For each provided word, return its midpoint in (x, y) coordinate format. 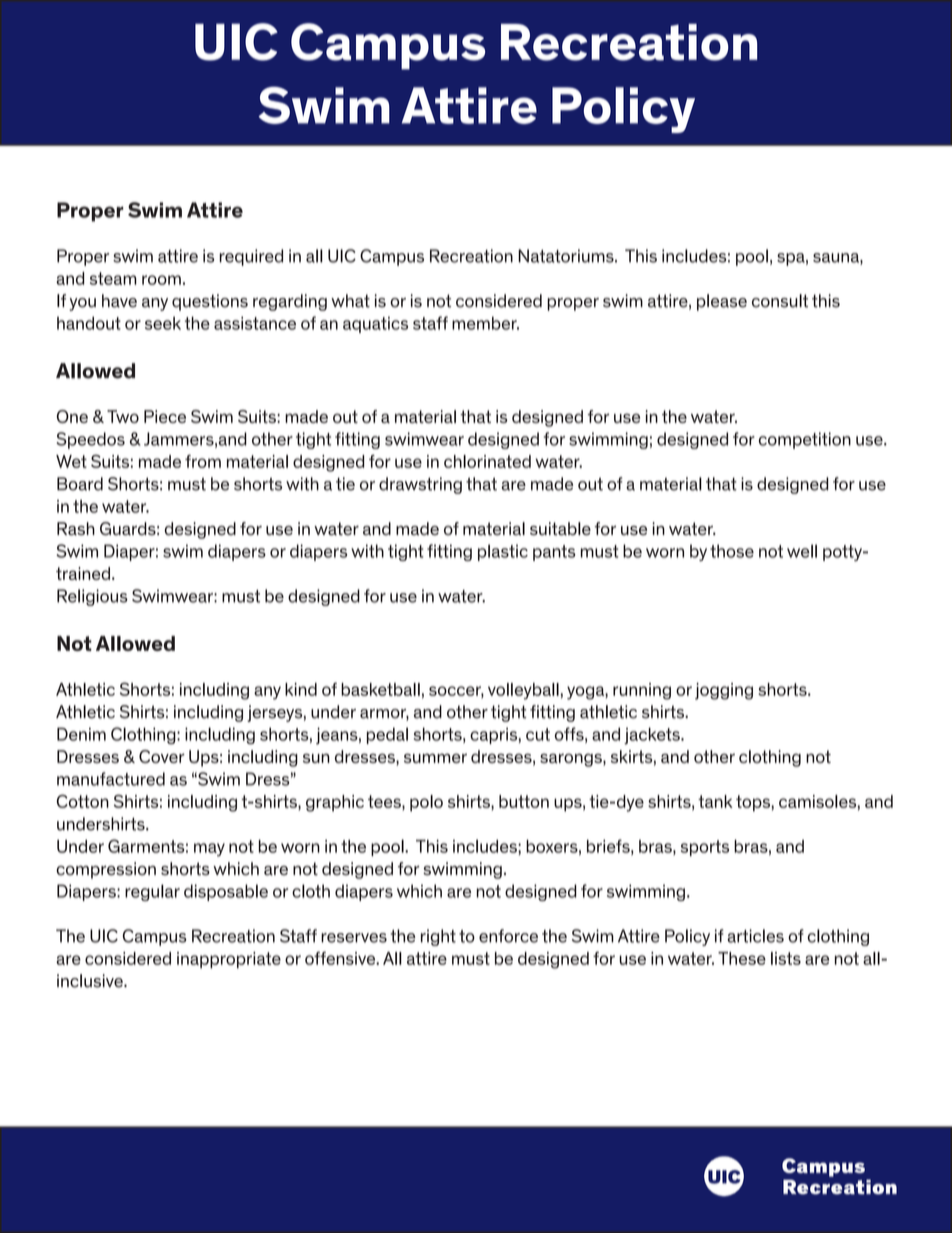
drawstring (420, 485)
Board (80, 484)
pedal (387, 735)
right (438, 937)
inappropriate (229, 960)
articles (755, 936)
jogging (724, 691)
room (161, 280)
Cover (162, 756)
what (350, 301)
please (722, 302)
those (732, 551)
